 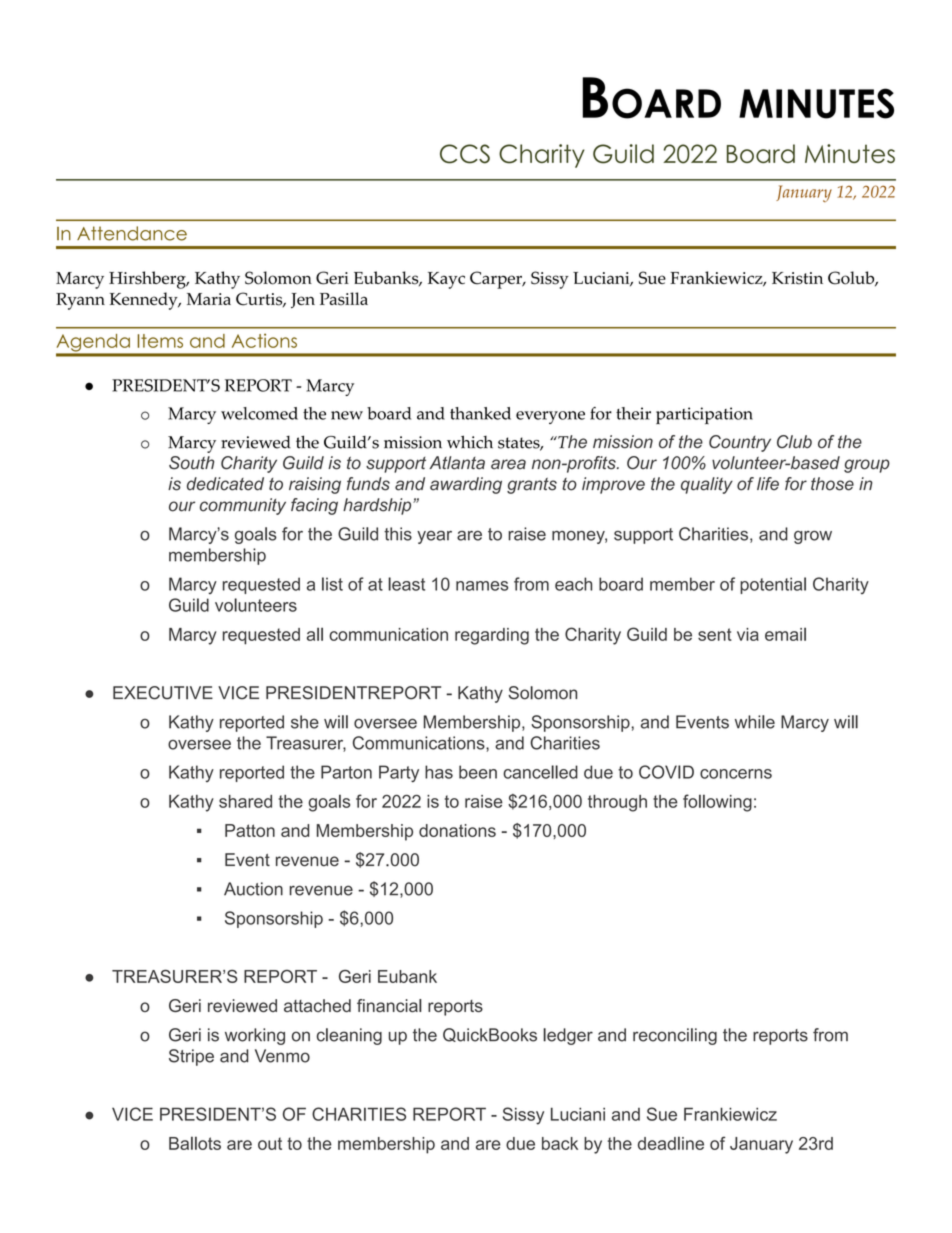 What do you see at coordinates (492, 636) in the screenshot?
I see `regarding` at bounding box center [492, 636].
